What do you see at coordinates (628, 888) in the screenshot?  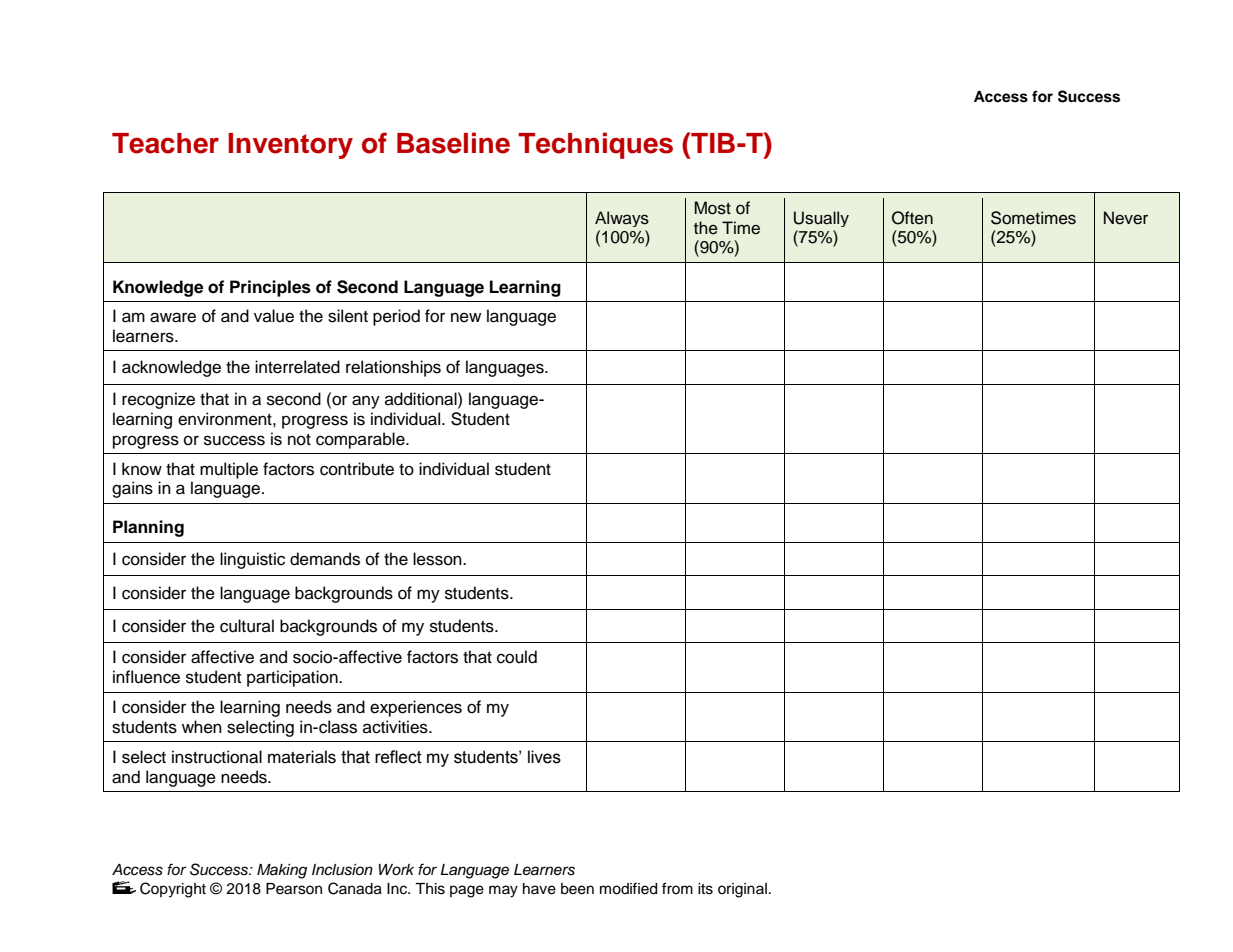 I see `modified` at bounding box center [628, 888].
